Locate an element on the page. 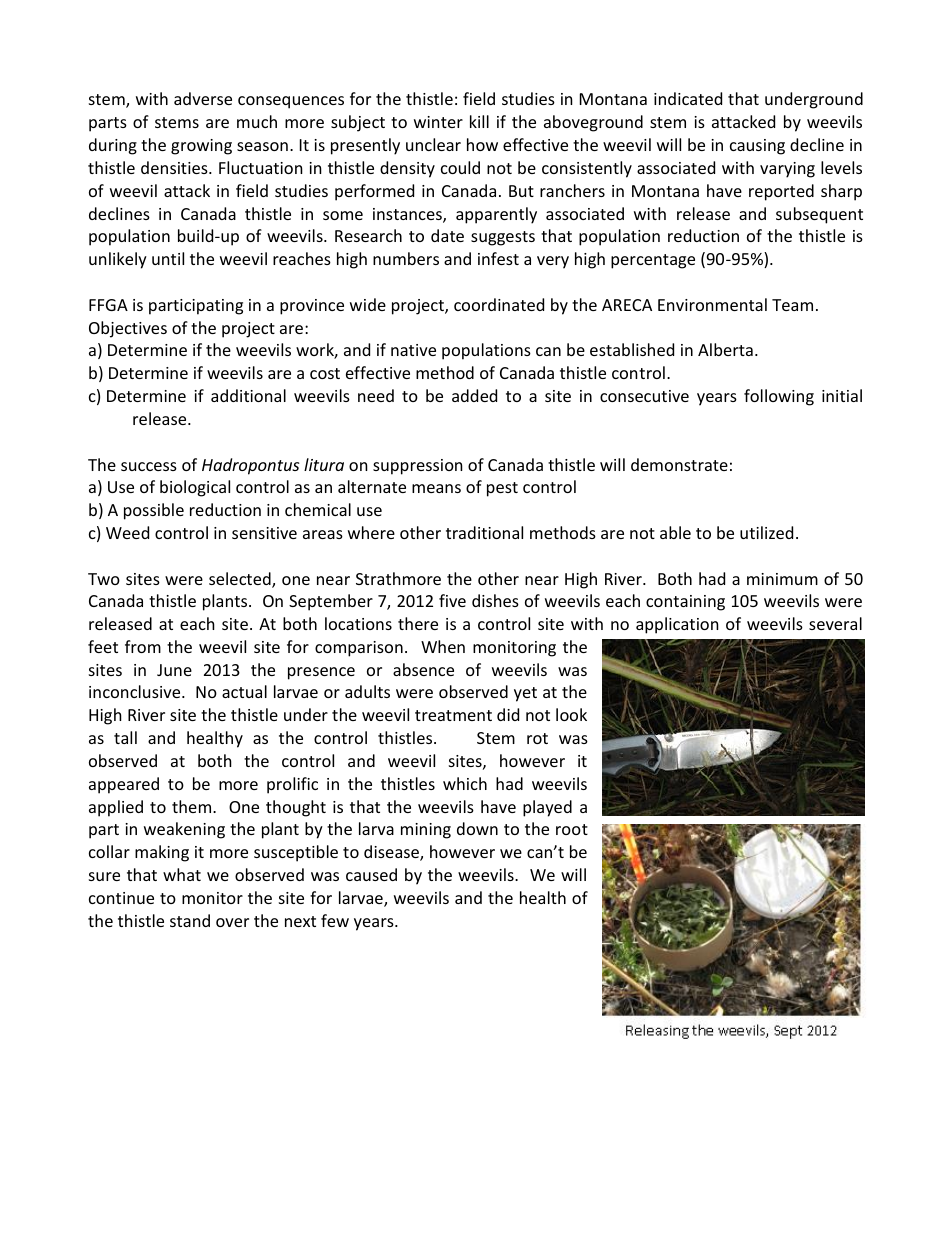  following is located at coordinates (779, 397).
